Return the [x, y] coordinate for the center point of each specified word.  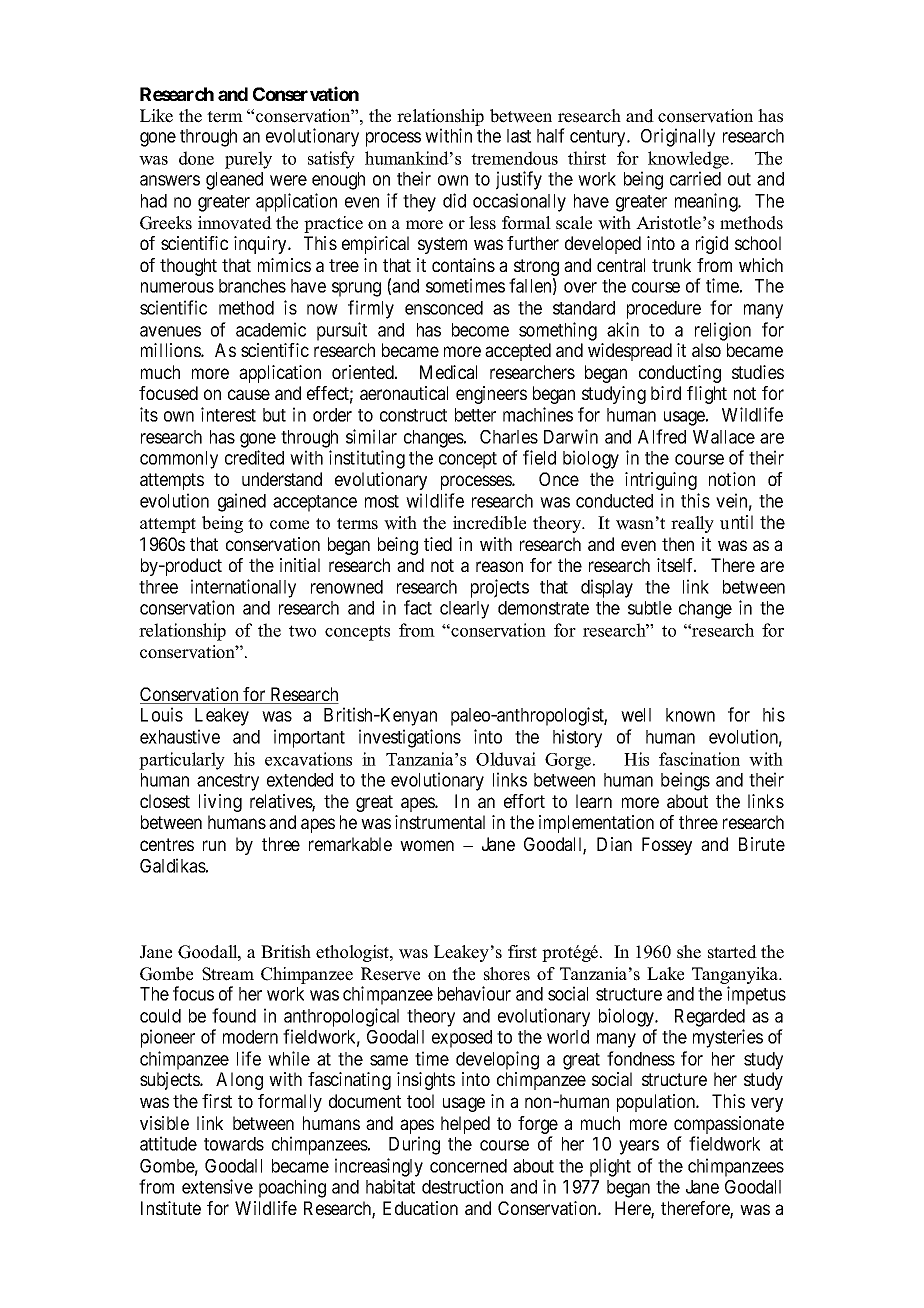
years [639, 1147]
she [689, 952]
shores [507, 974]
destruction [462, 1186]
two [302, 631]
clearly [464, 610]
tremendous [514, 158]
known [690, 715]
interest [228, 414]
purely [248, 160]
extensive [217, 1186]
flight [707, 395]
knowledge [688, 160]
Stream [228, 974]
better [475, 415]
